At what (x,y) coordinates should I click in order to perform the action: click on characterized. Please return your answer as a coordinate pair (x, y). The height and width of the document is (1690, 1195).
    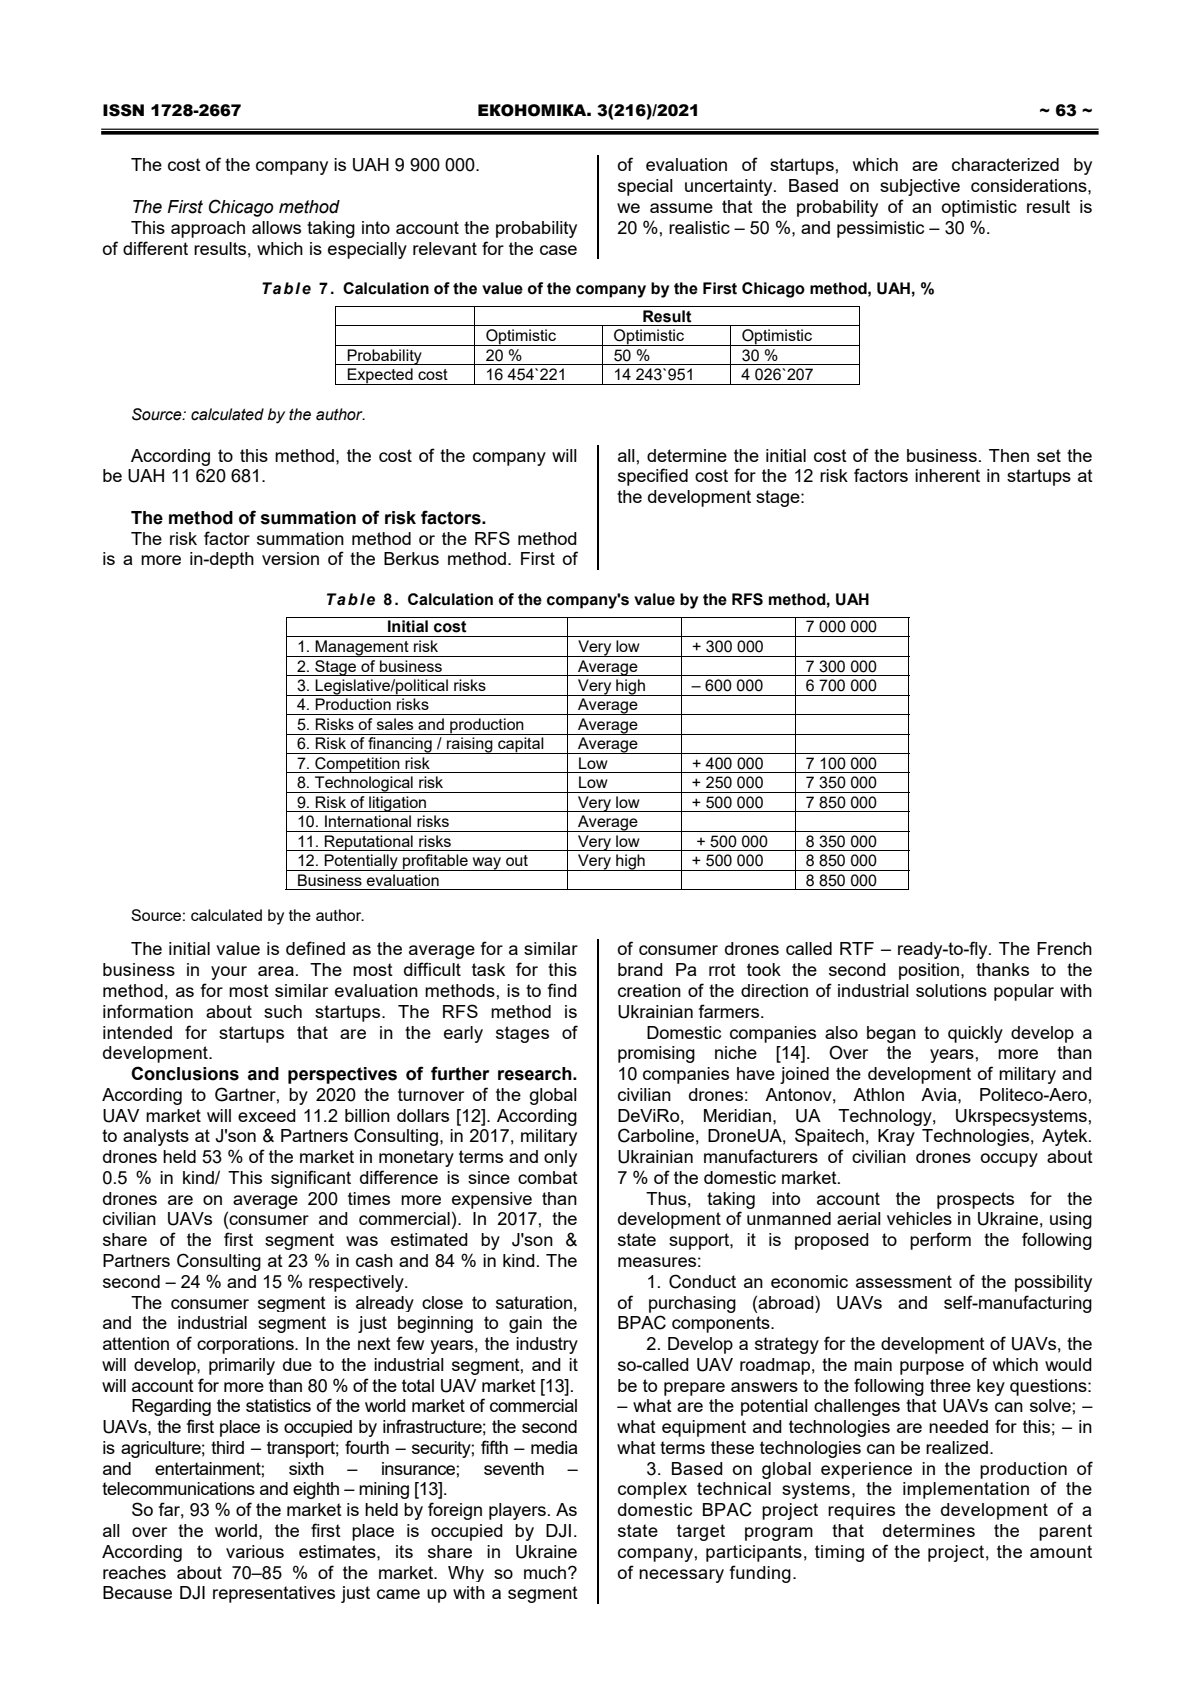
    Looking at the image, I should click on (1005, 164).
